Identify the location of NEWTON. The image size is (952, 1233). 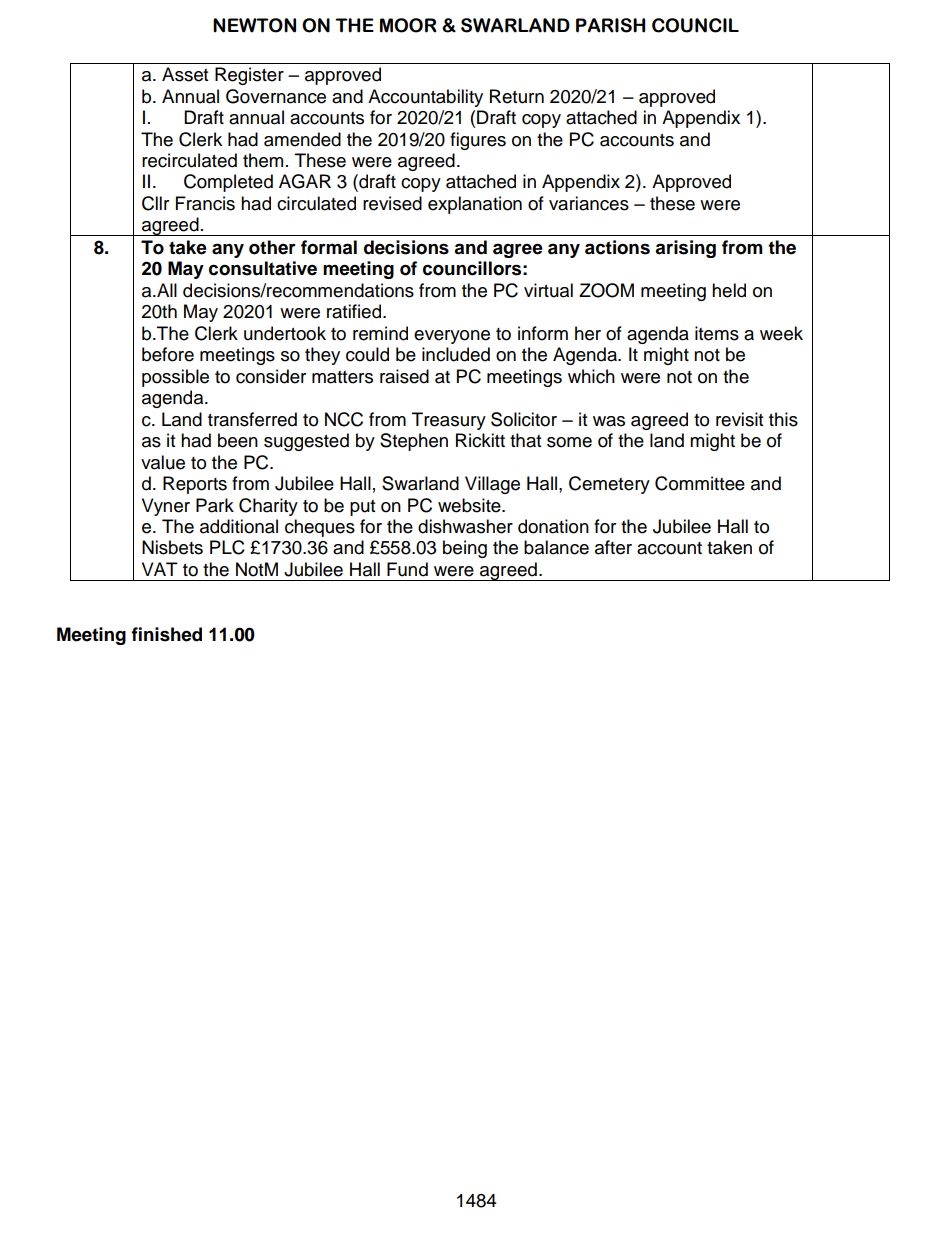
(254, 25).
